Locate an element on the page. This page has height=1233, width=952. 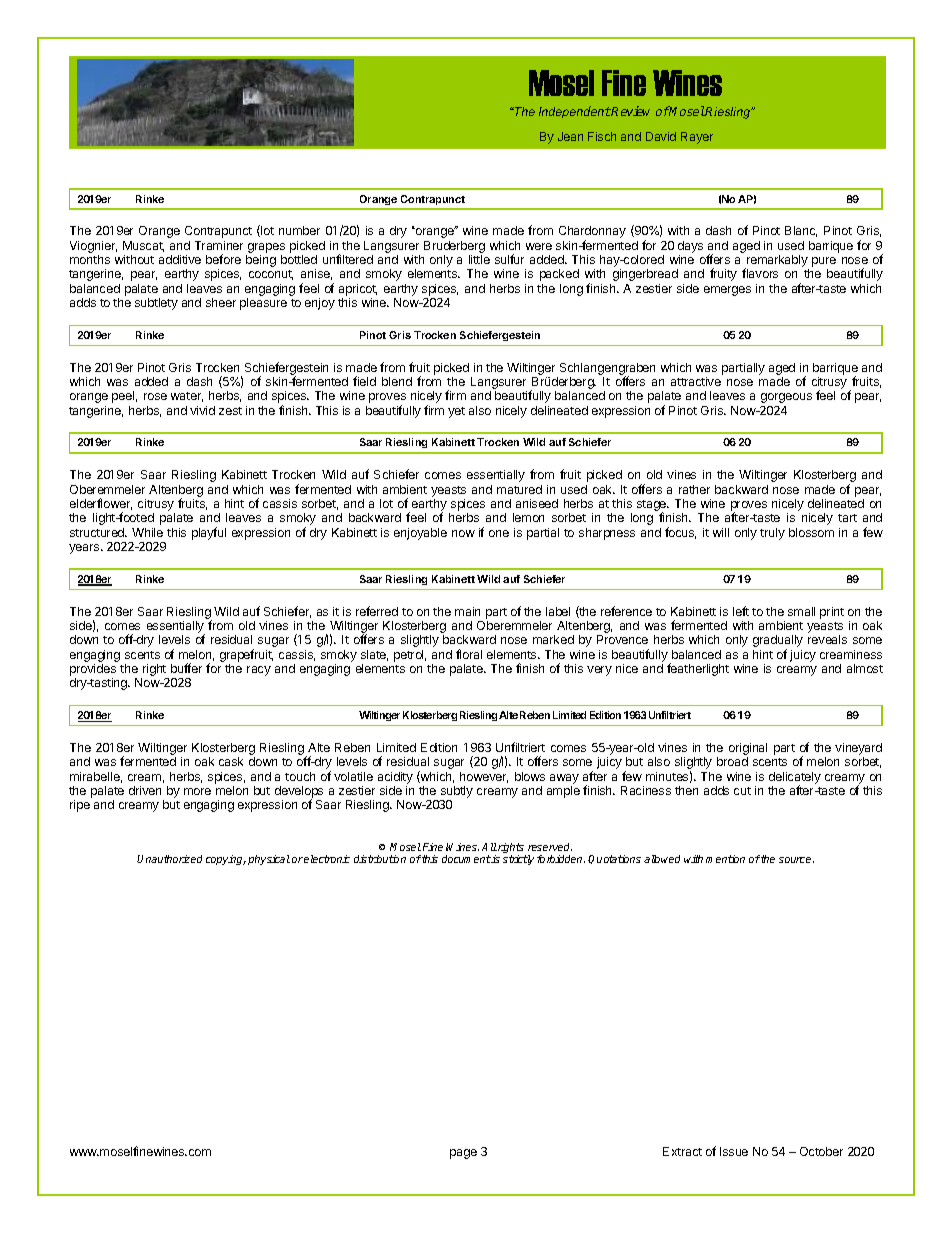
subtly is located at coordinates (456, 793).
